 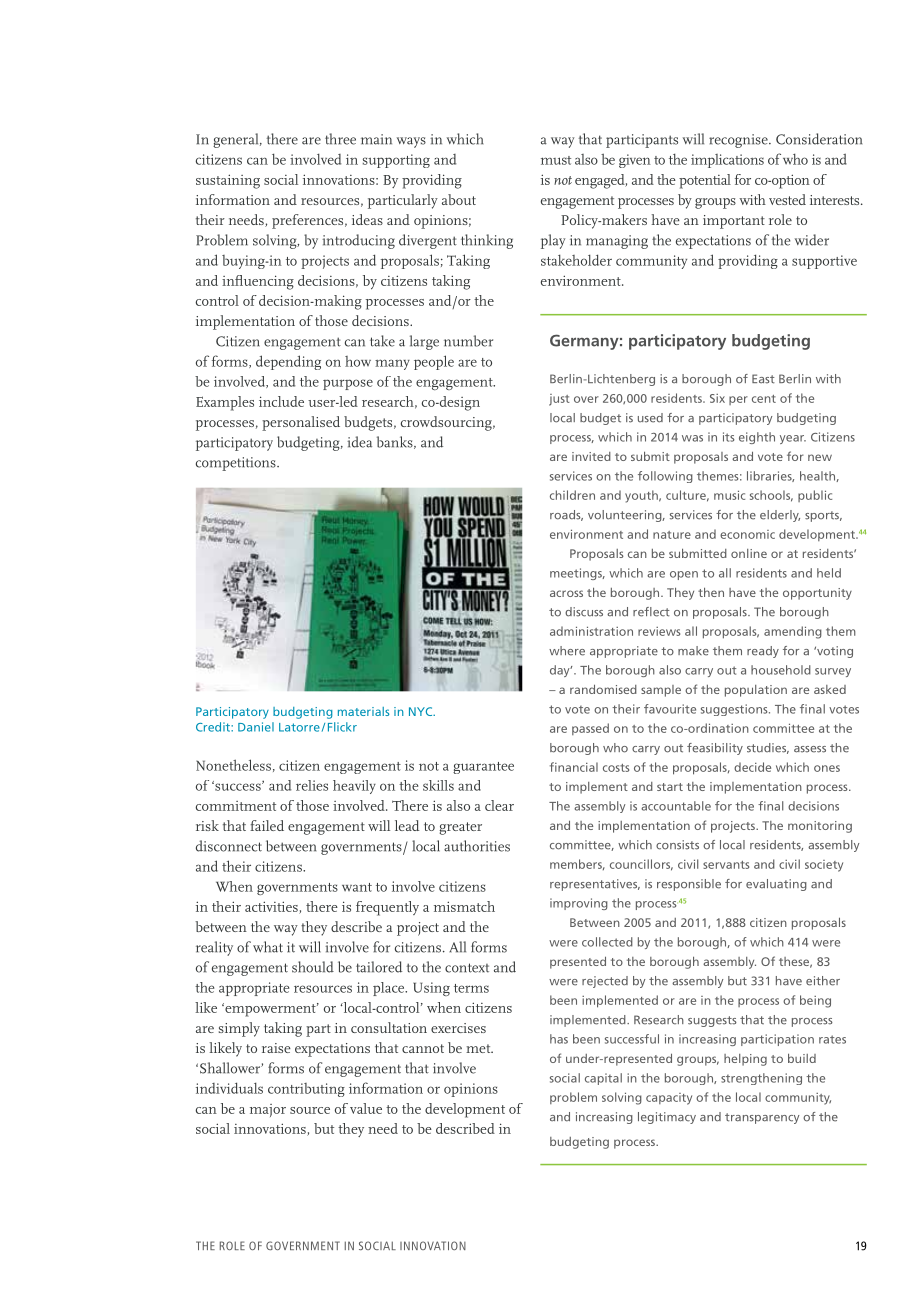 I want to click on relies, so click(x=312, y=785).
